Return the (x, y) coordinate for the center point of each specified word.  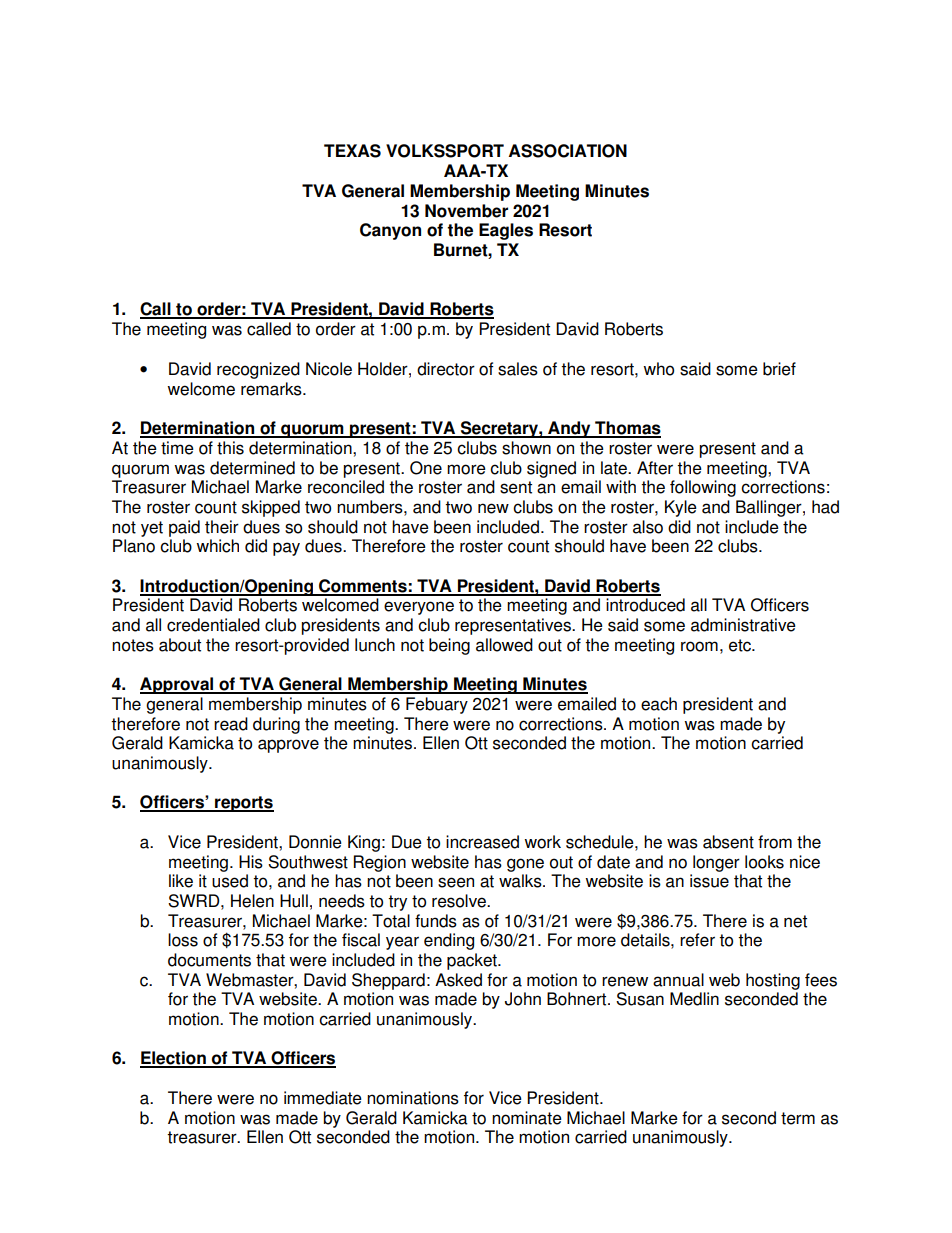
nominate (527, 1118)
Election (174, 1059)
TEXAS (352, 151)
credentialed (213, 625)
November (466, 211)
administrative (743, 625)
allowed (504, 645)
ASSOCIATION (568, 151)
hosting (773, 981)
